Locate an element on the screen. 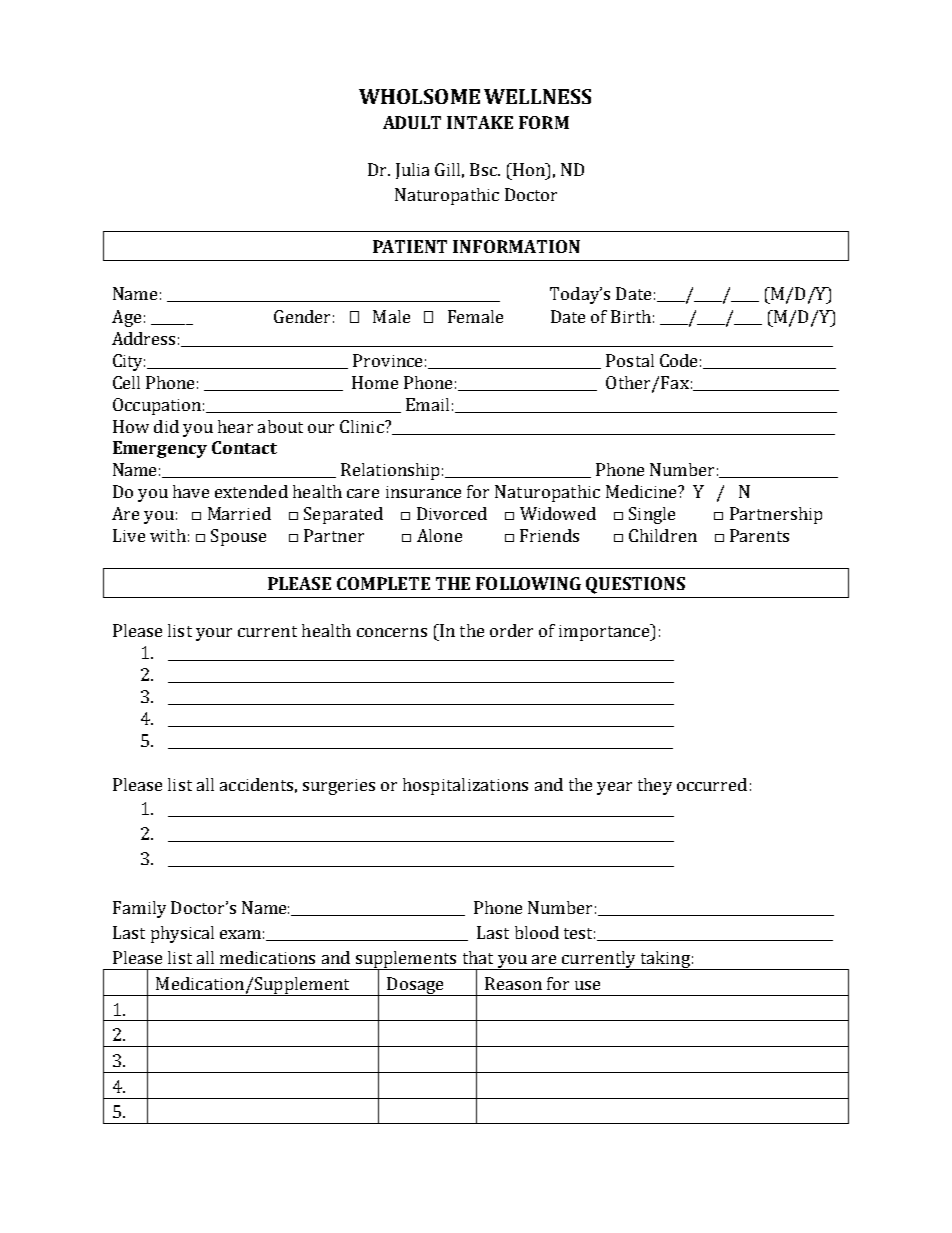 This screenshot has height=1233, width=952. Children is located at coordinates (663, 535).
